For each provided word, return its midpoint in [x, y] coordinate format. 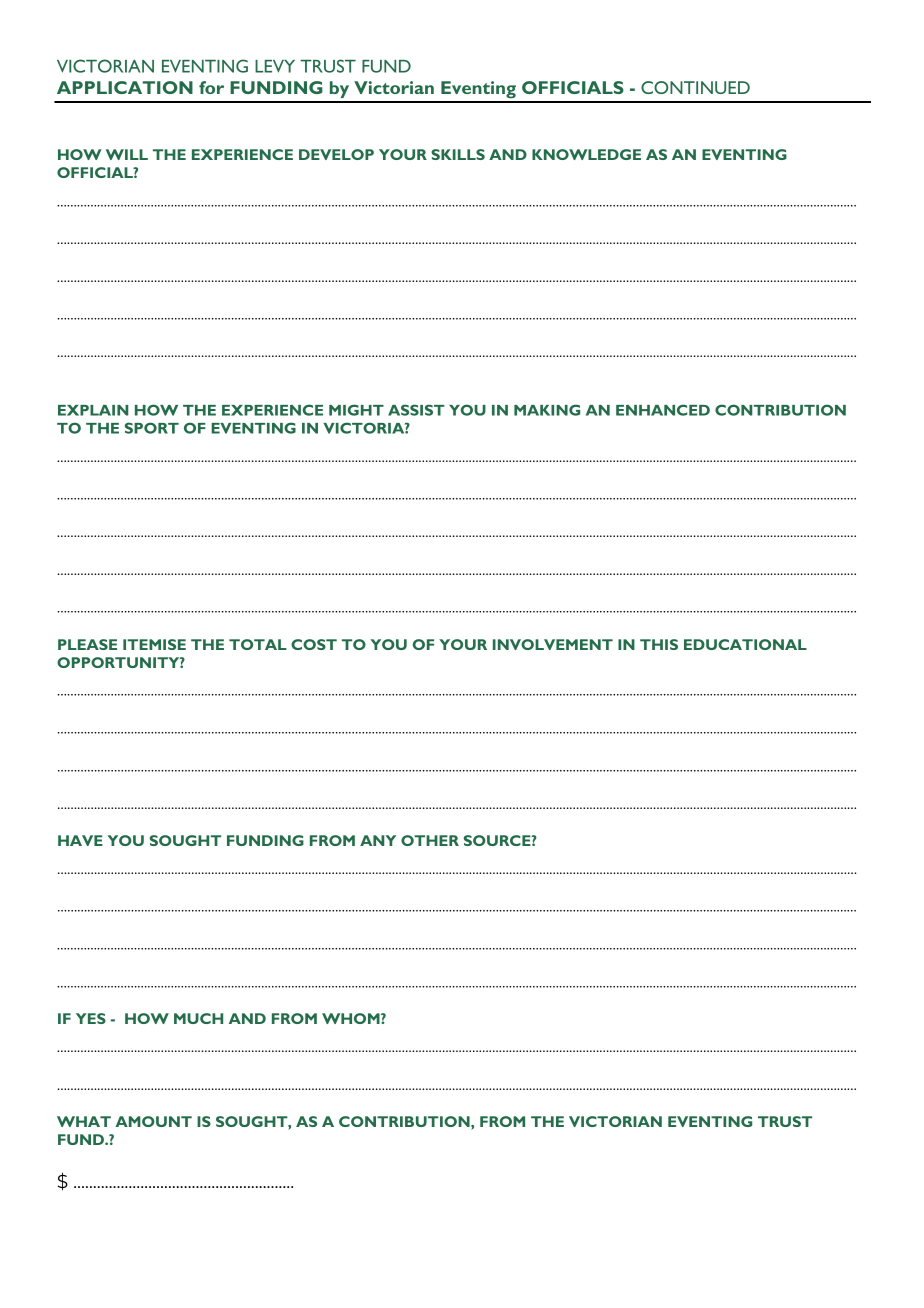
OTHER [430, 840]
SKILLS [458, 154]
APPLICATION [125, 87]
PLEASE [87, 644]
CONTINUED [695, 87]
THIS [659, 644]
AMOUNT [154, 1121]
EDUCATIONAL [745, 644]
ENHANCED [663, 410]
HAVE [80, 840]
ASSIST [416, 410]
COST [314, 644]
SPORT [152, 428]
